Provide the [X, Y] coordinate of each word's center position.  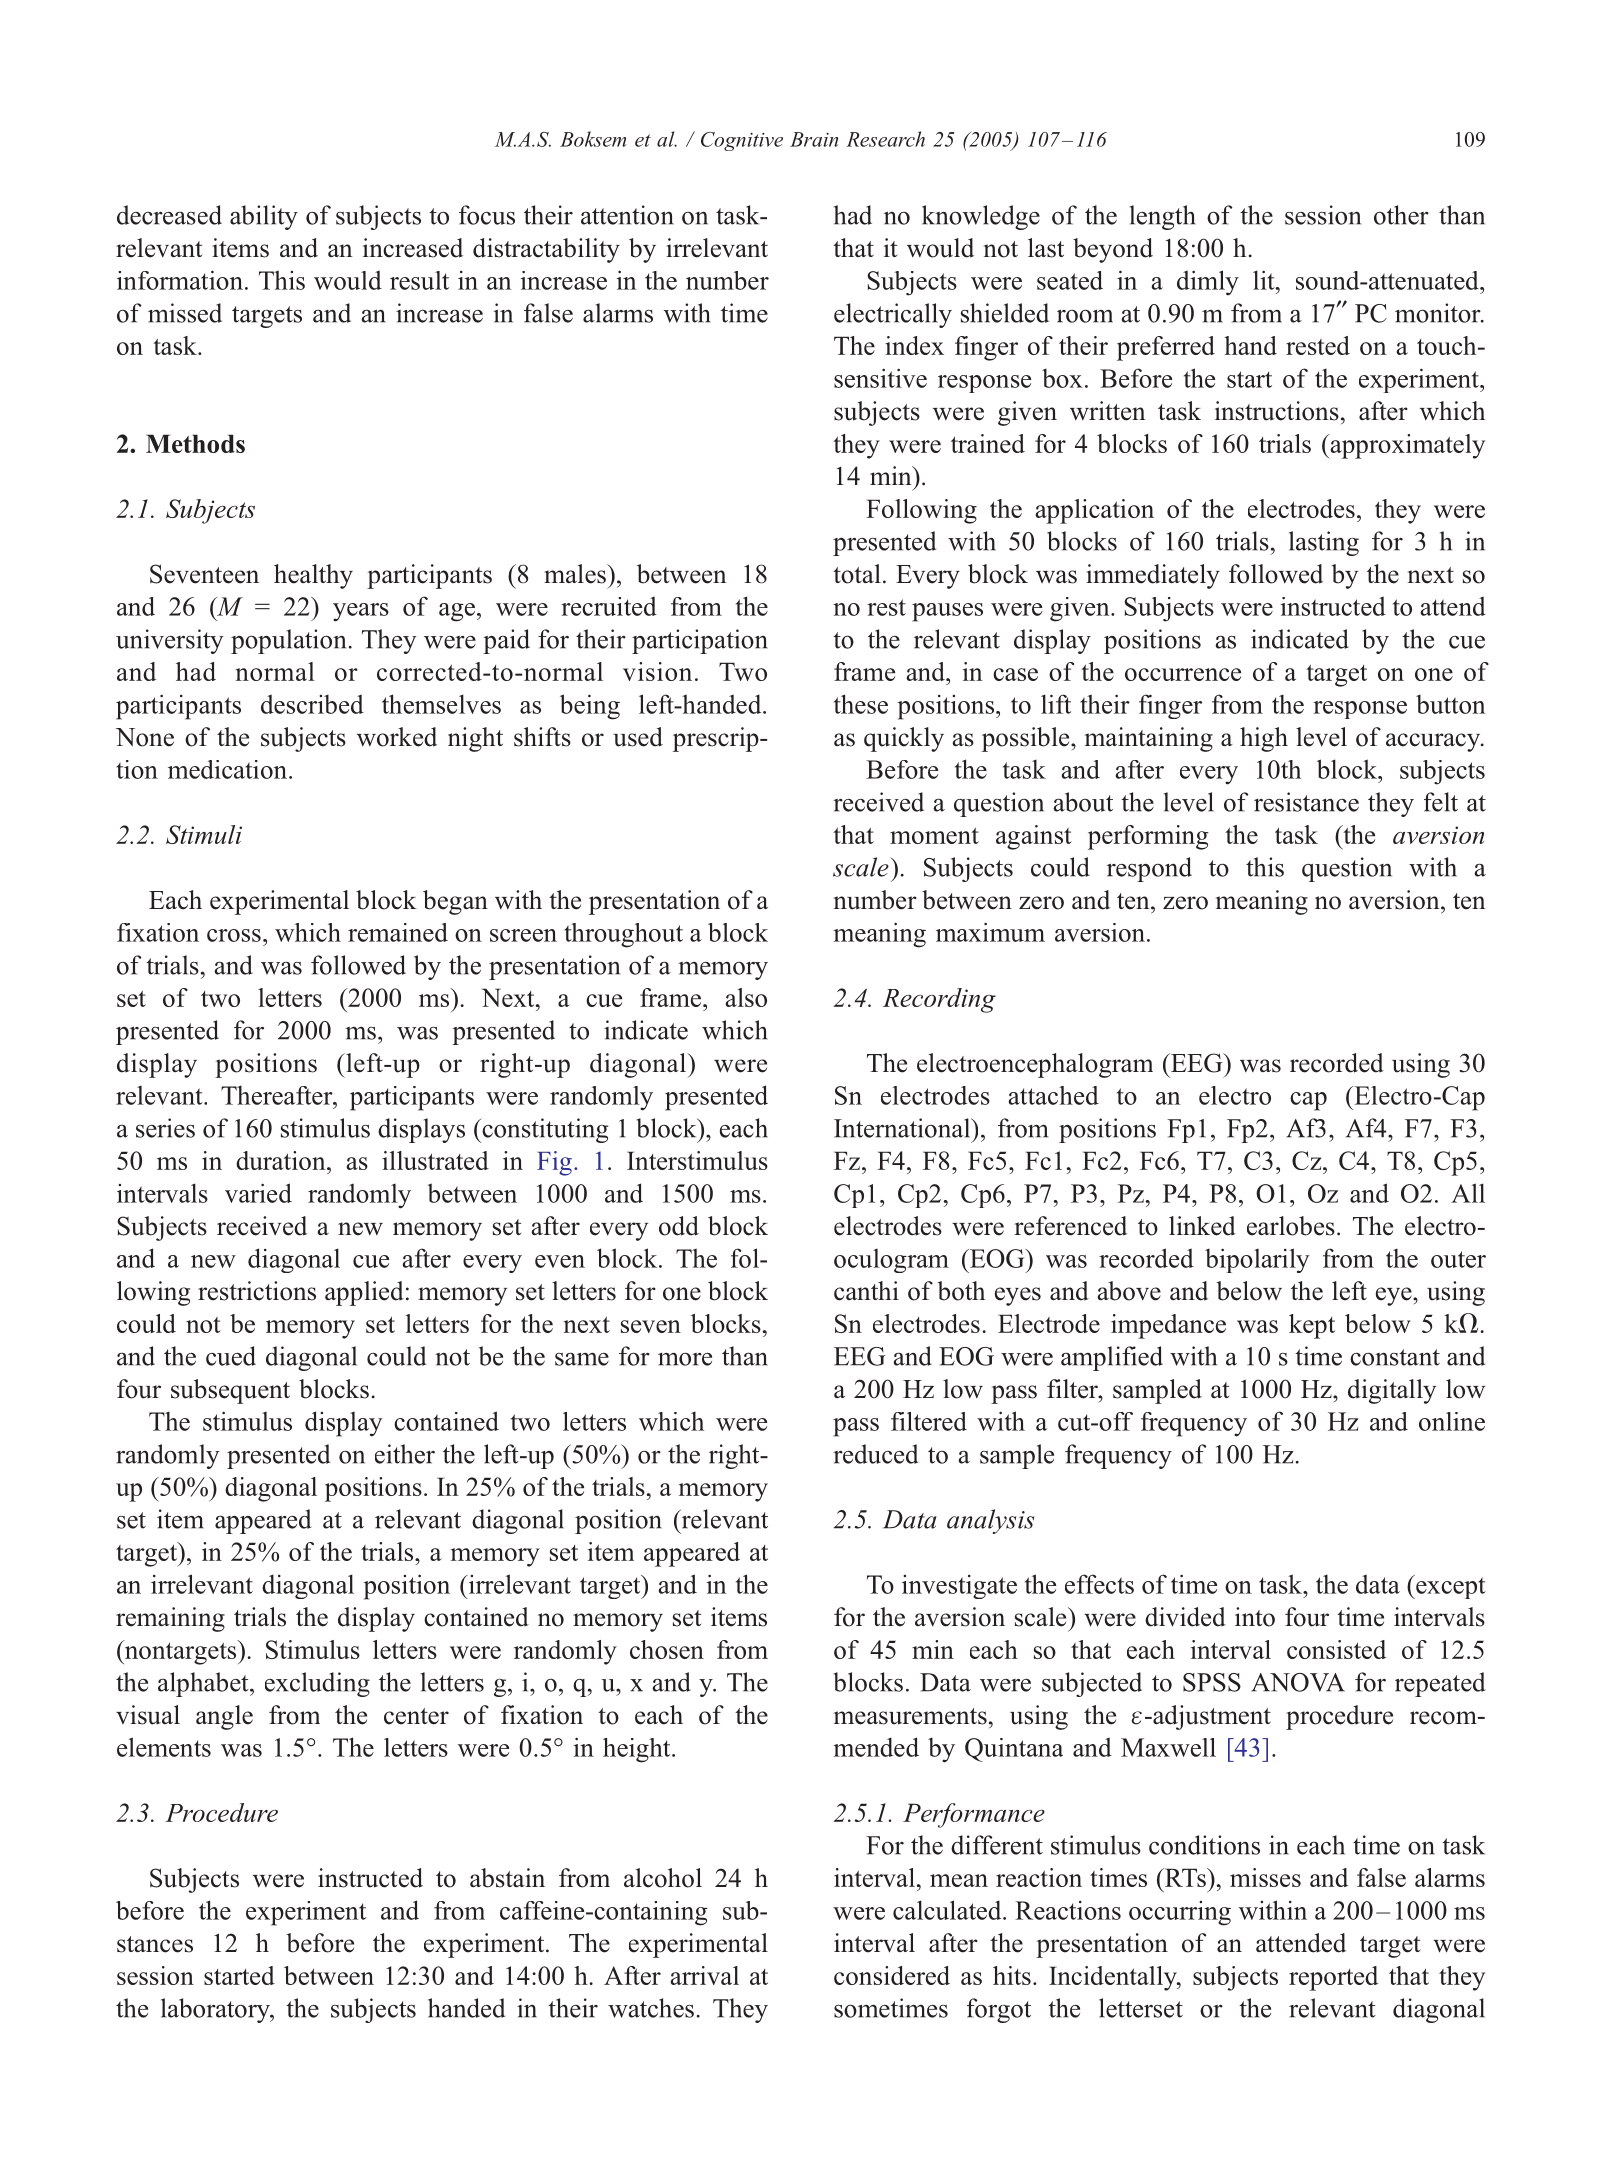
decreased [169, 215]
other [1401, 215]
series [165, 1128]
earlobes [1291, 1226]
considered [892, 1975]
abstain [507, 1878]
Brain [814, 139]
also [746, 997]
